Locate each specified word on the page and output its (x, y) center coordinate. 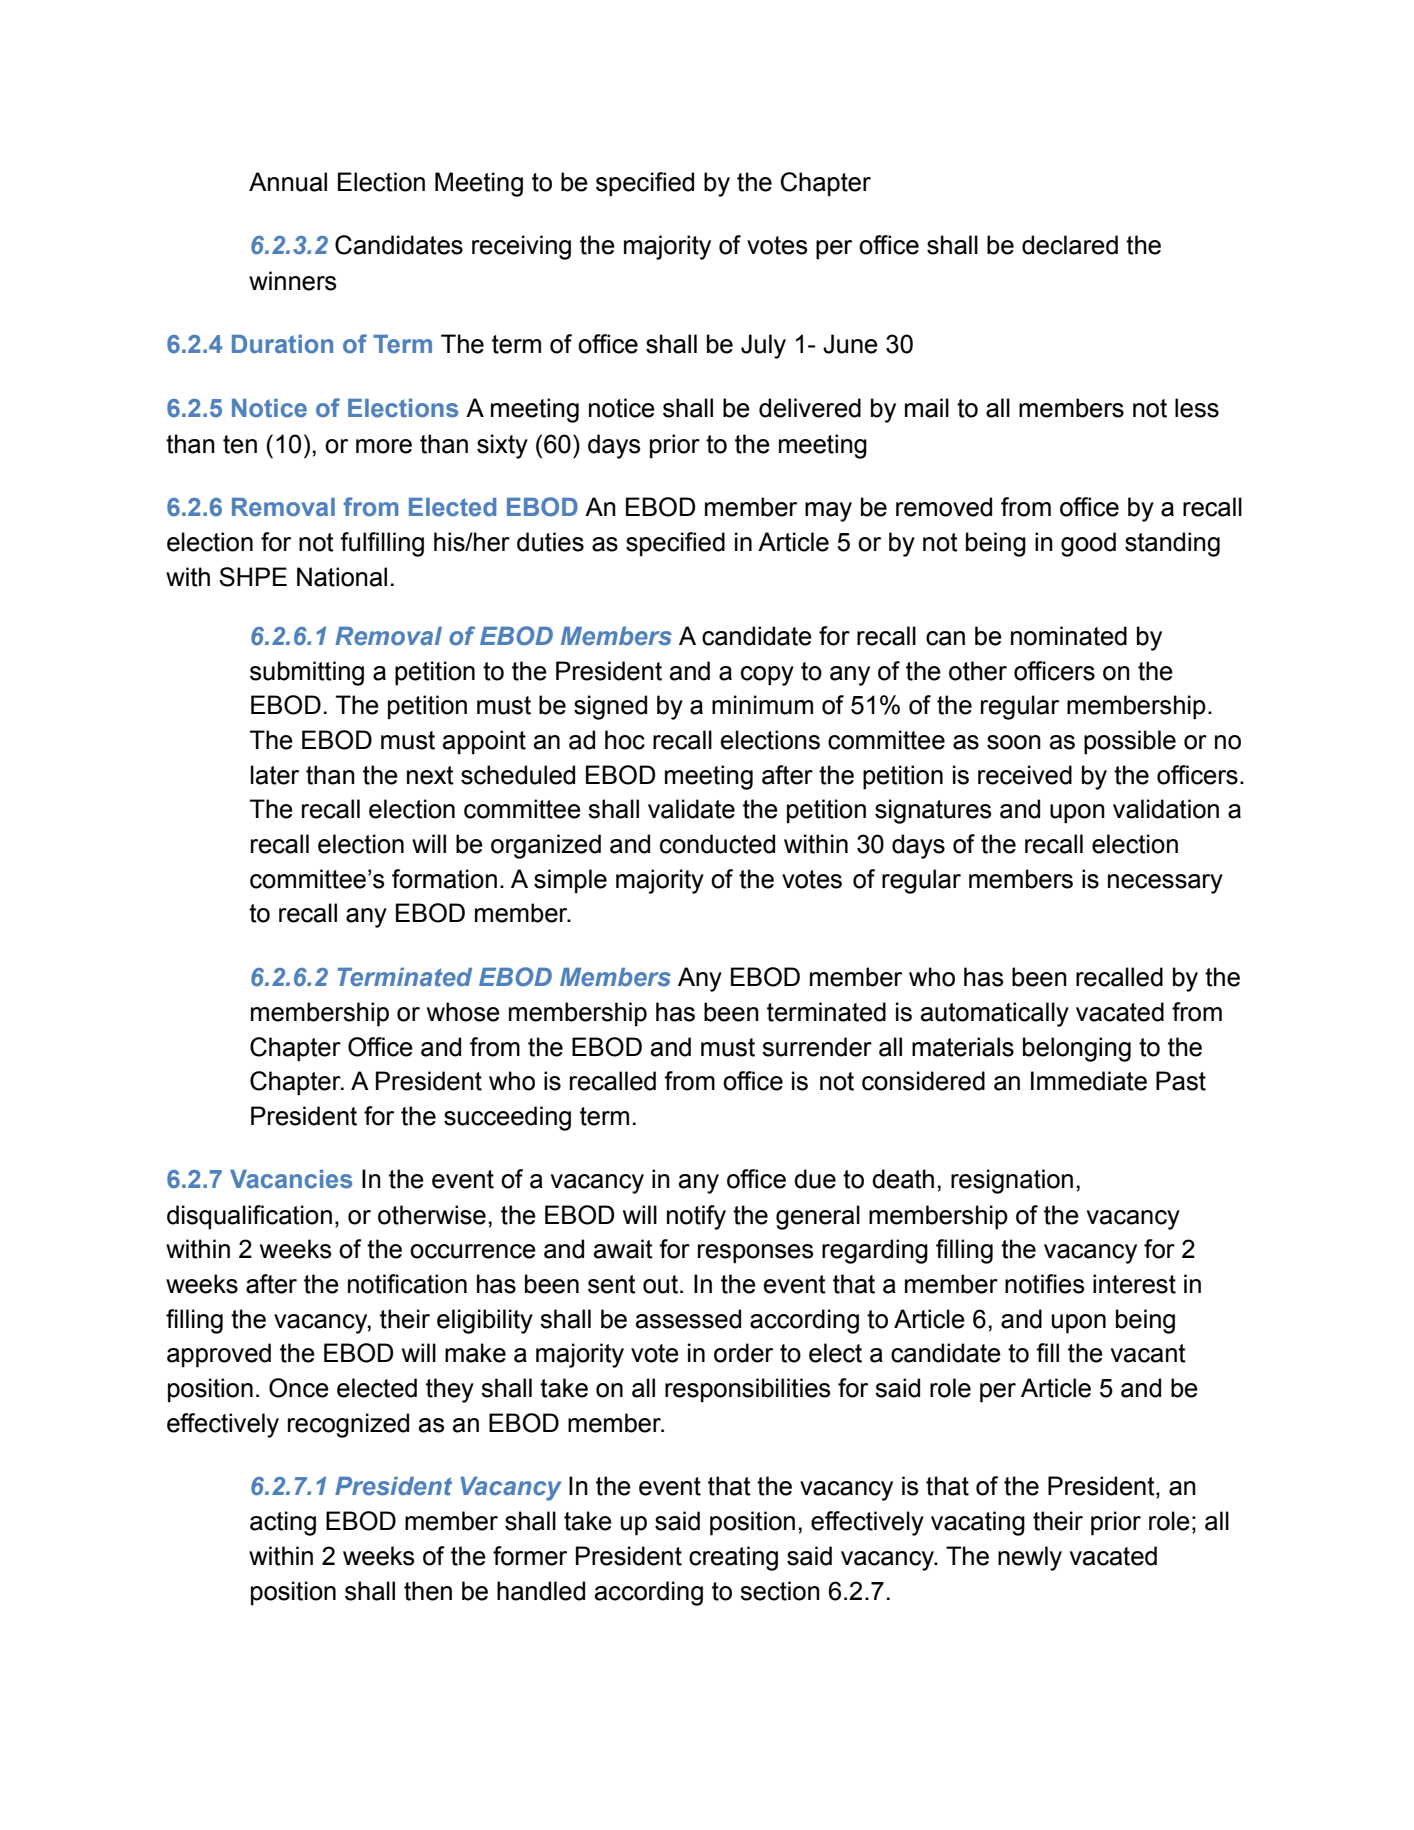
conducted (717, 844)
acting (283, 1523)
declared (1070, 245)
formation (444, 879)
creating (733, 1558)
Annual (288, 182)
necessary (1165, 884)
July (763, 346)
